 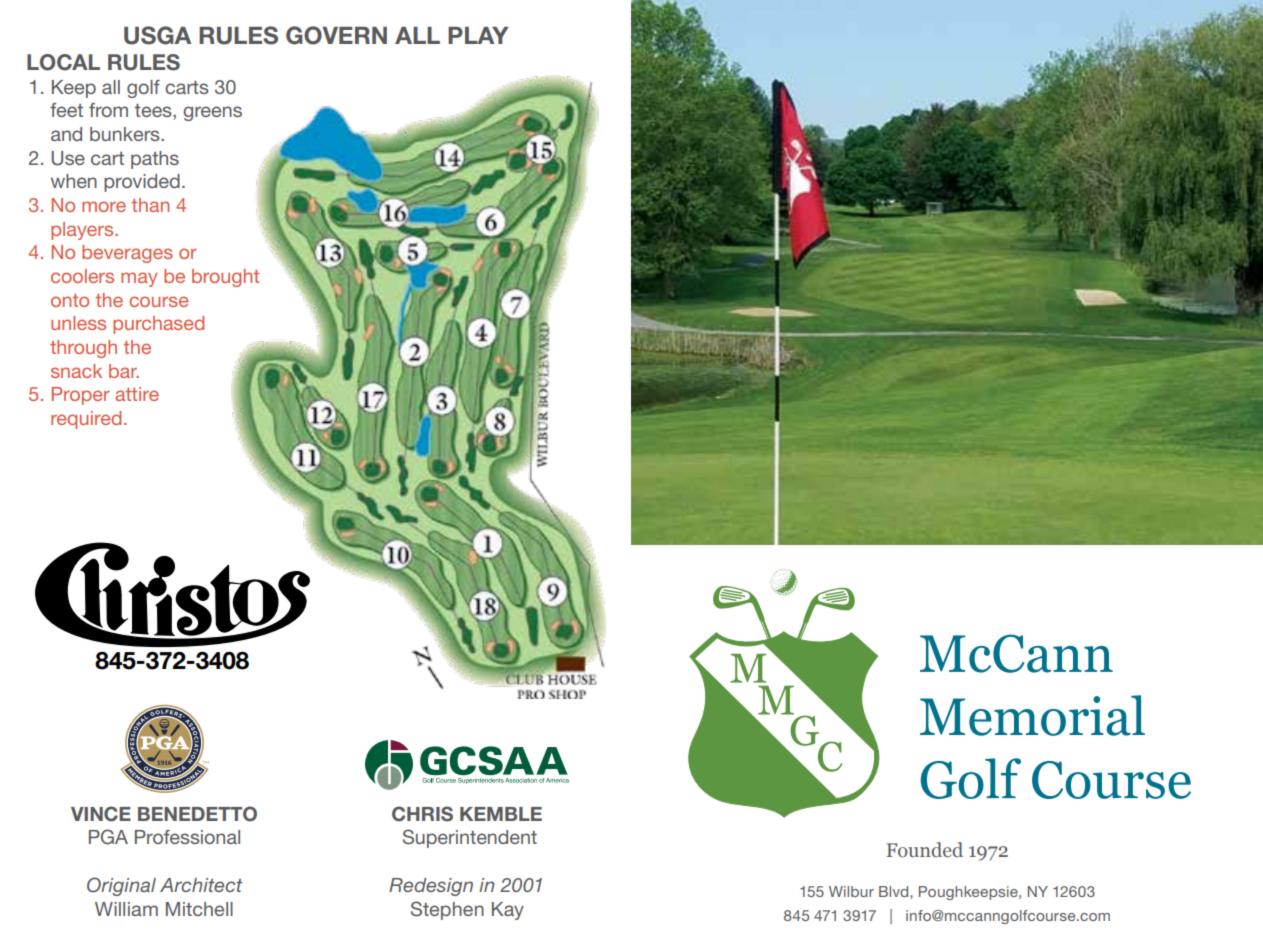 What do you see at coordinates (137, 394) in the image?
I see `attire` at bounding box center [137, 394].
